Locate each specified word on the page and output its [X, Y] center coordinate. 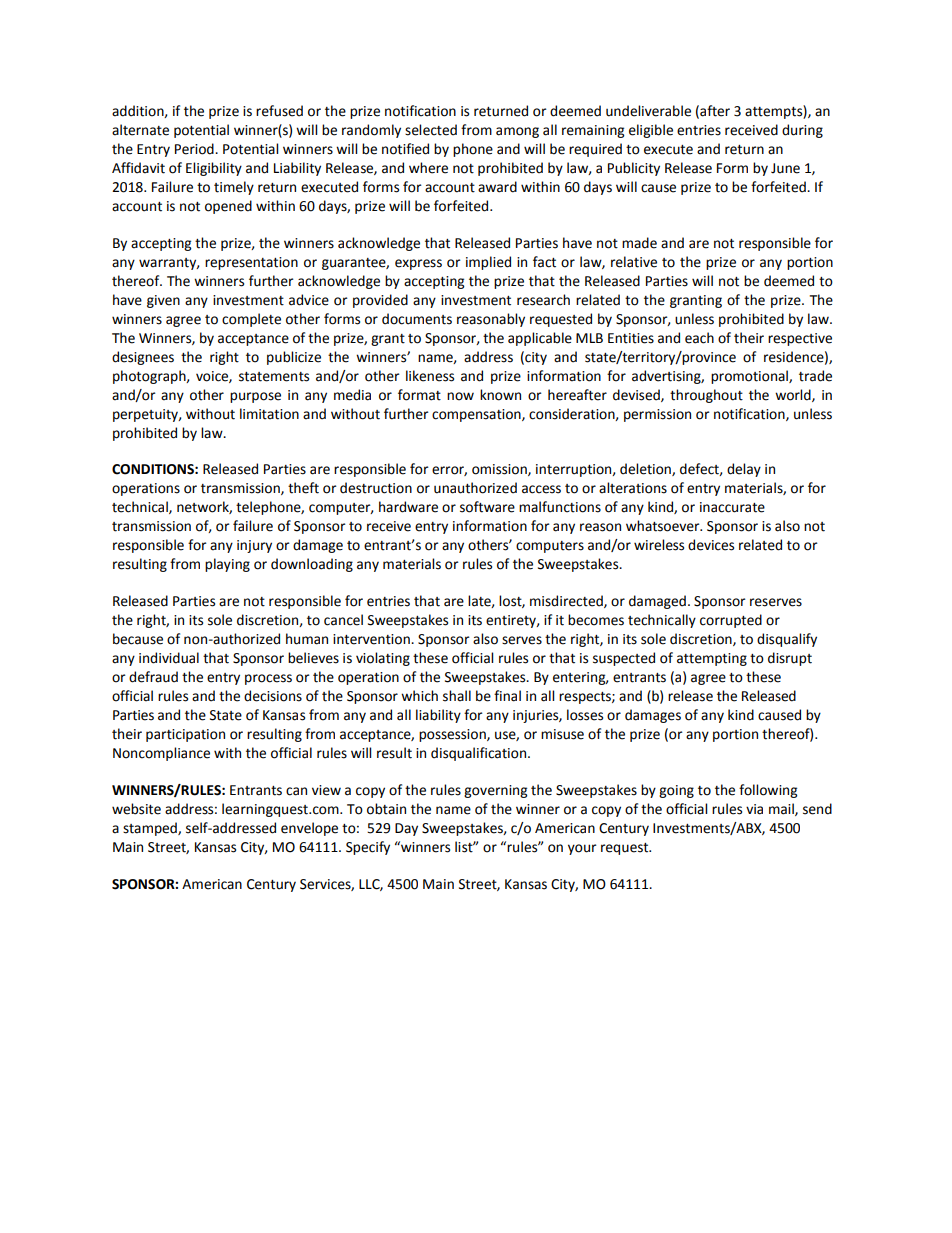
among [517, 132]
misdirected [567, 601]
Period [195, 149]
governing [495, 791]
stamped [151, 829]
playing [227, 565]
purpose [255, 397]
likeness [430, 376]
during [802, 131]
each [699, 338]
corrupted [731, 621]
